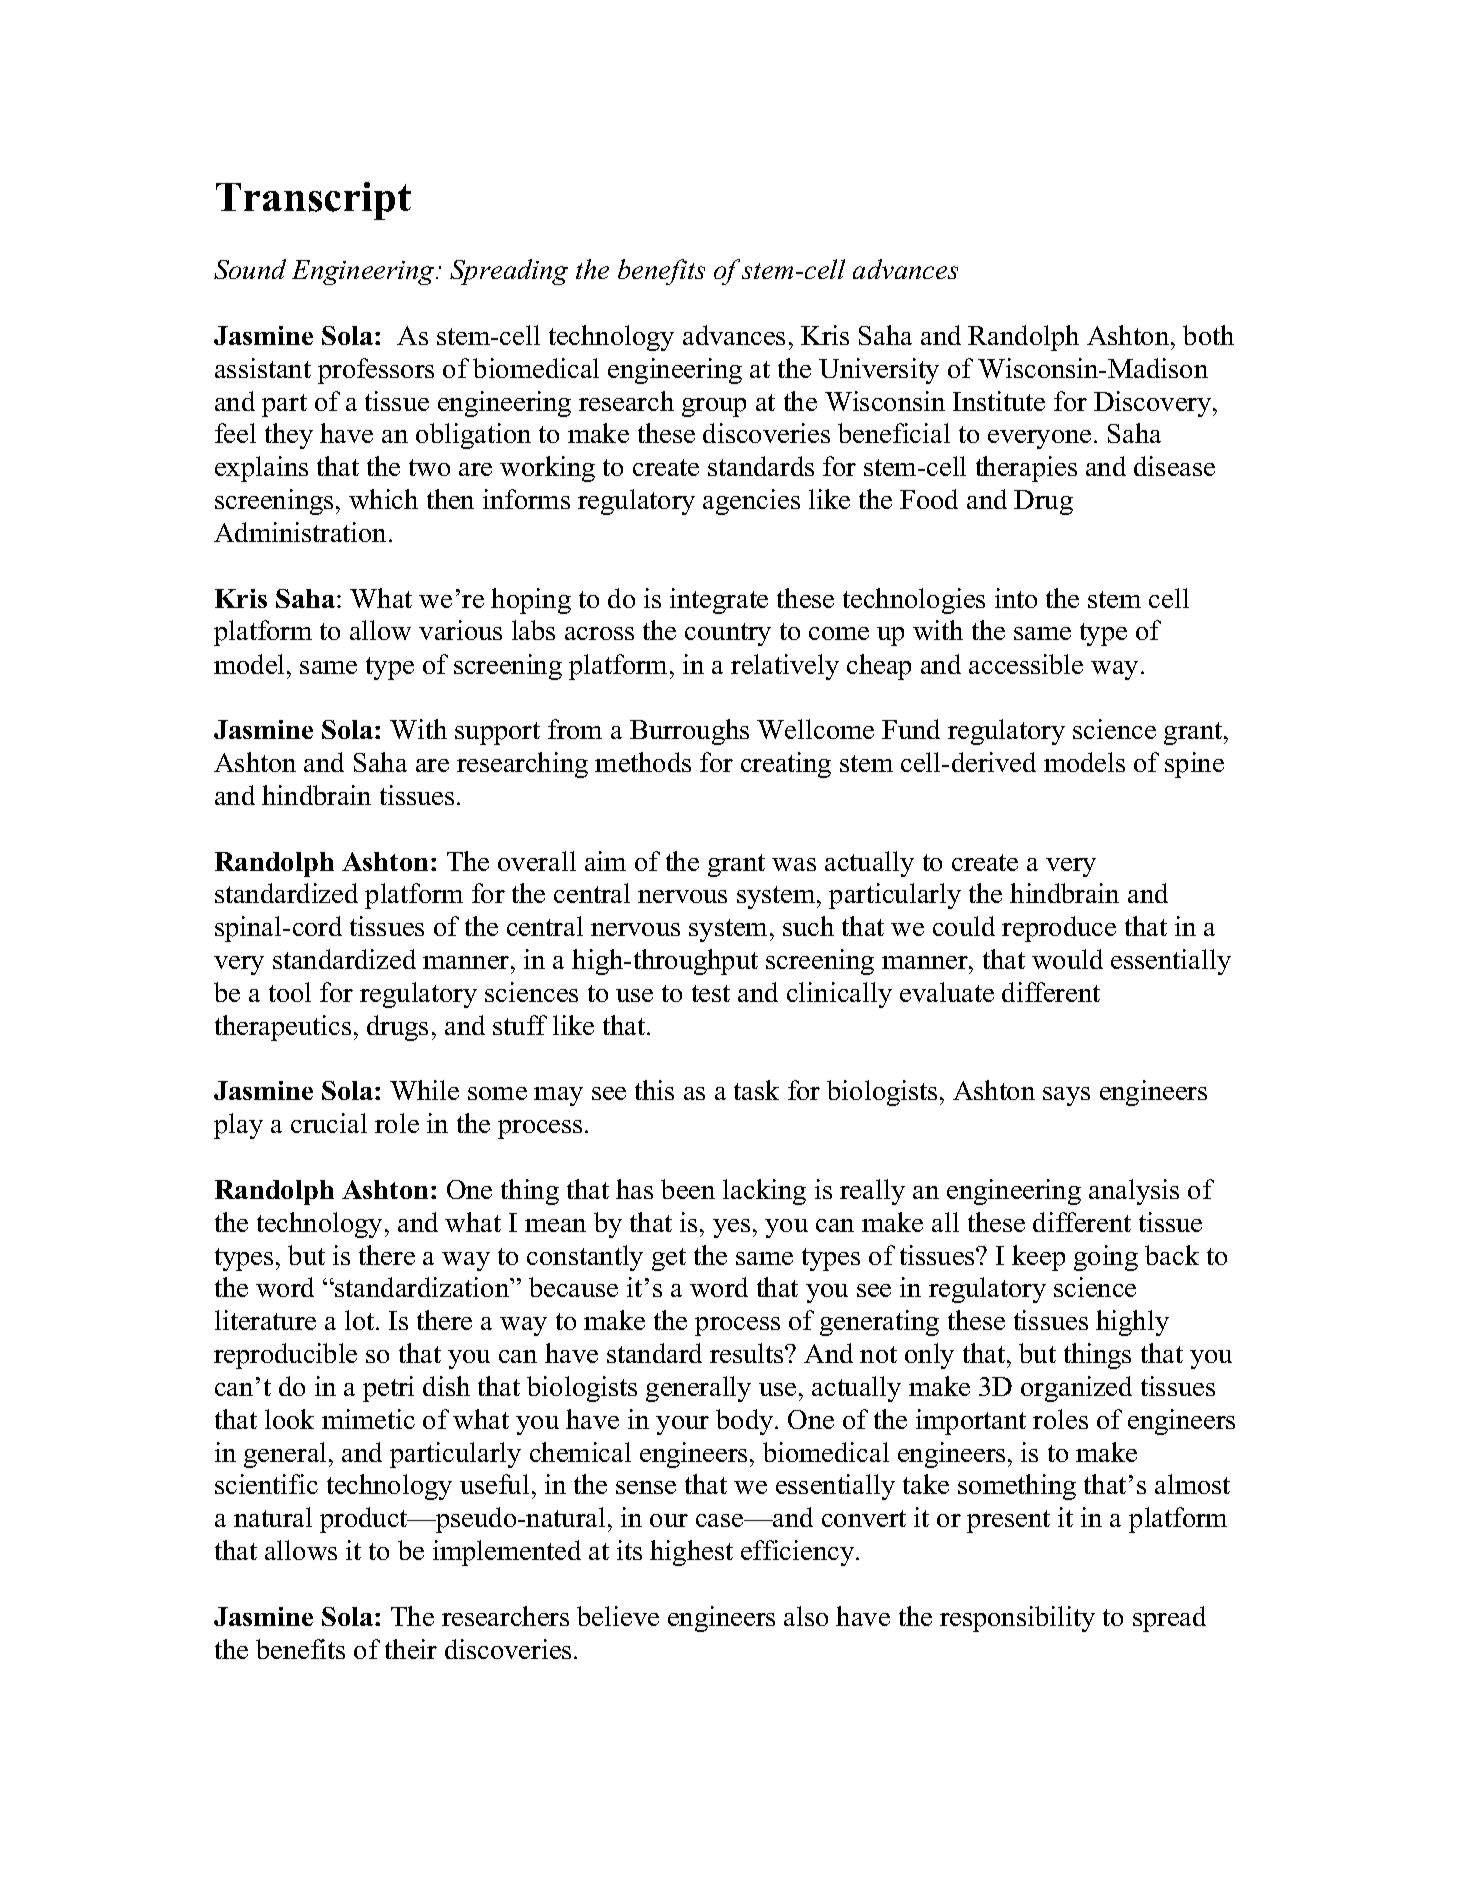  Describe the element at coordinates (714, 407) in the screenshot. I see `group` at that location.
